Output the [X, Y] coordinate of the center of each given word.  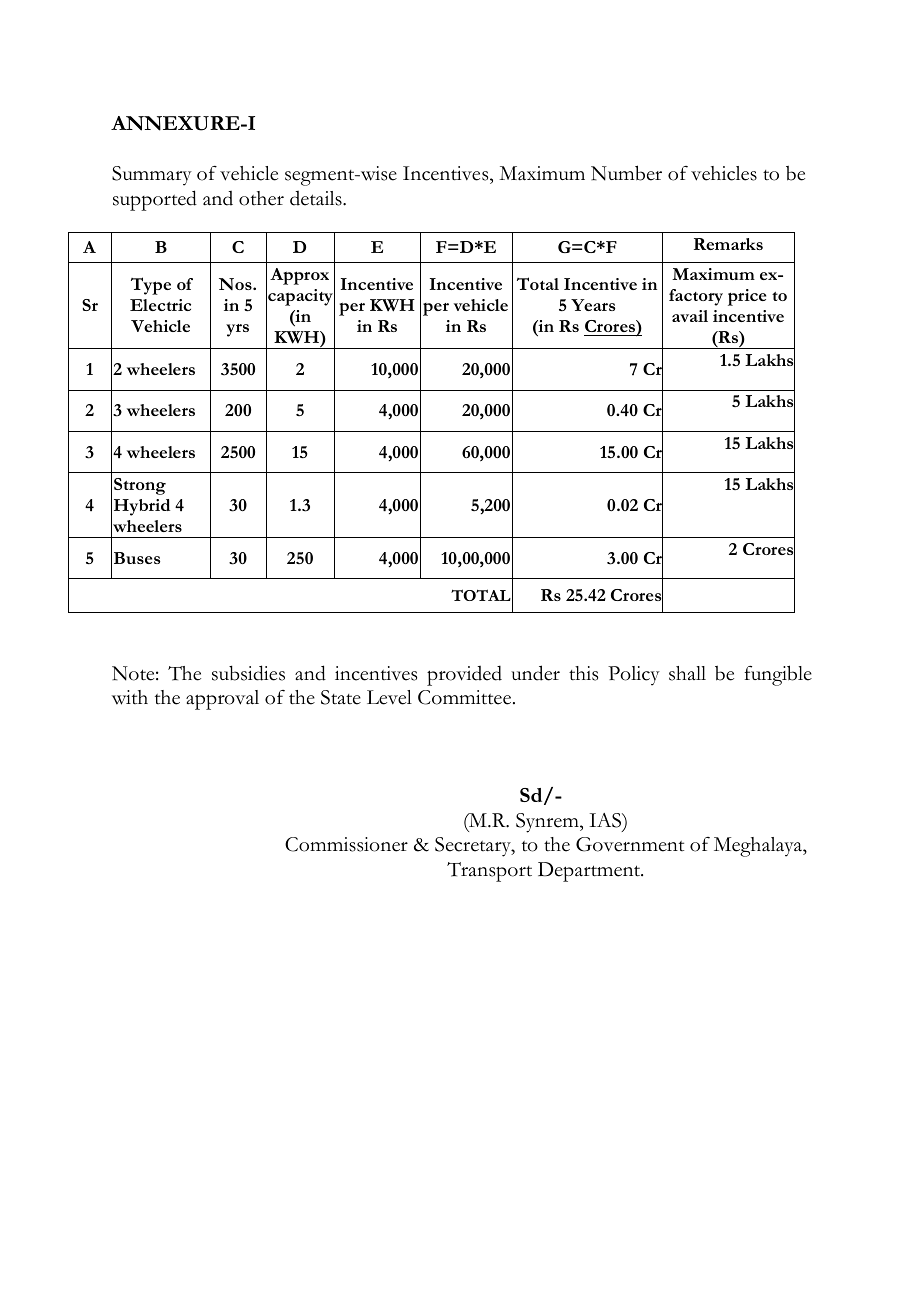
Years [593, 305]
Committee [466, 697]
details [317, 198]
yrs [237, 330]
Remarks [728, 244]
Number [626, 173]
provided [464, 675]
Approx [299, 276]
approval [222, 700]
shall [687, 673]
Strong [140, 486]
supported [155, 200]
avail [690, 316]
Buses [137, 558]
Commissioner [346, 844]
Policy [634, 676]
